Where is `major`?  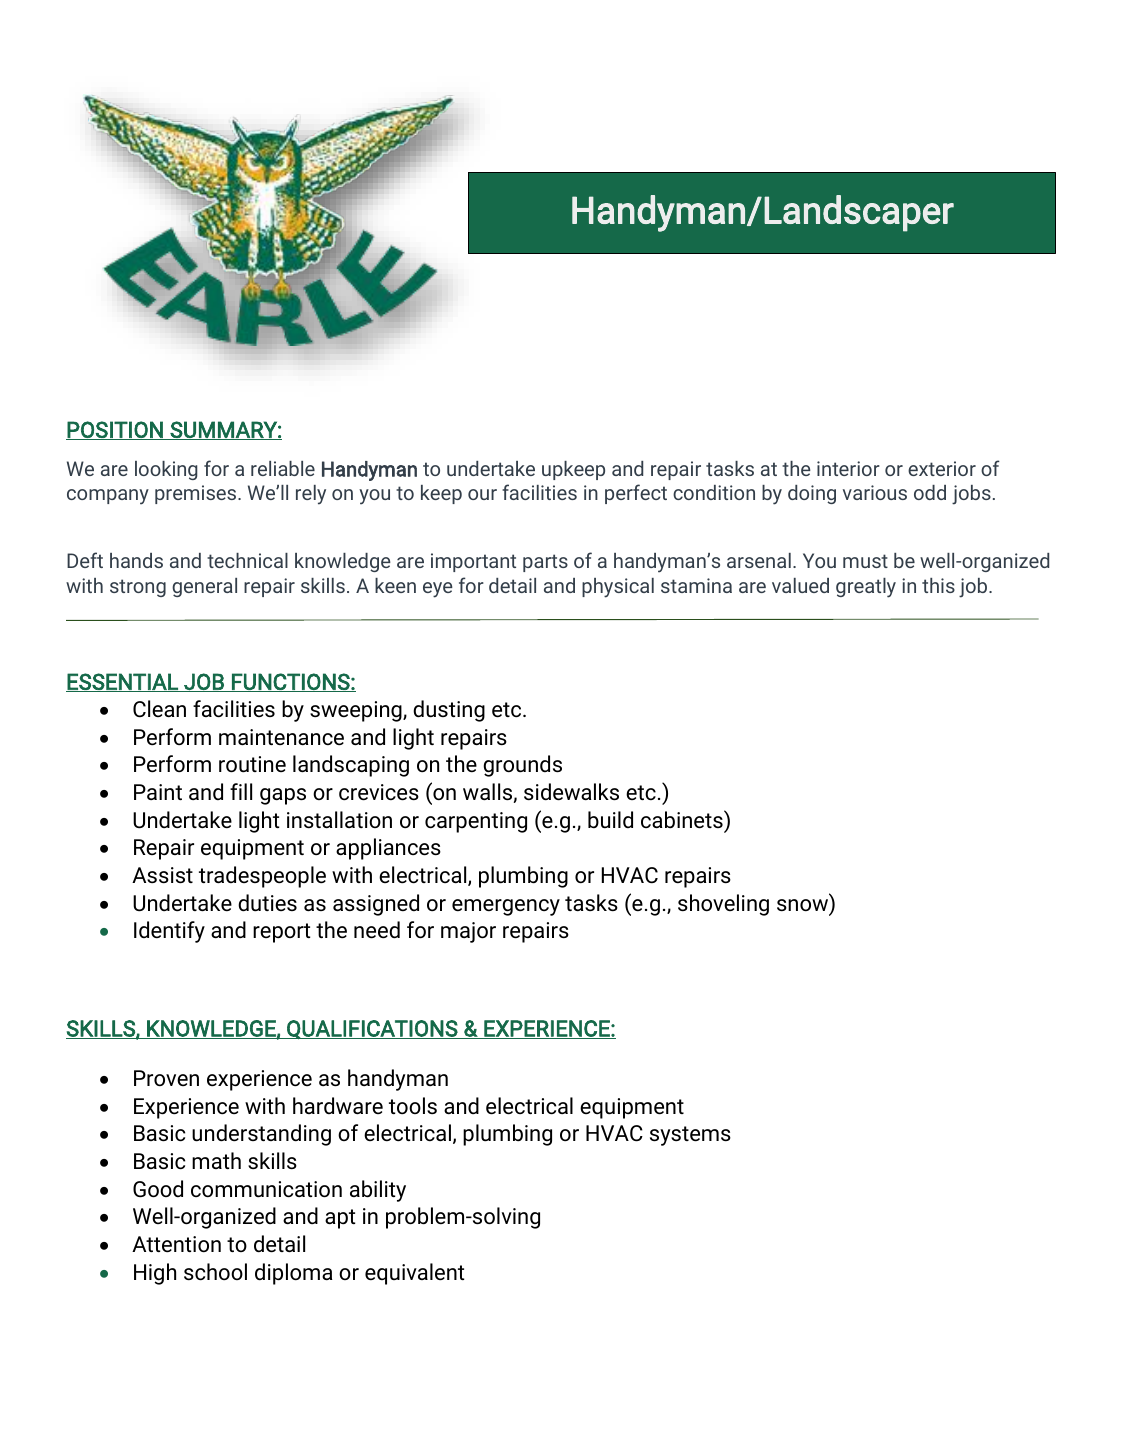 major is located at coordinates (468, 932).
